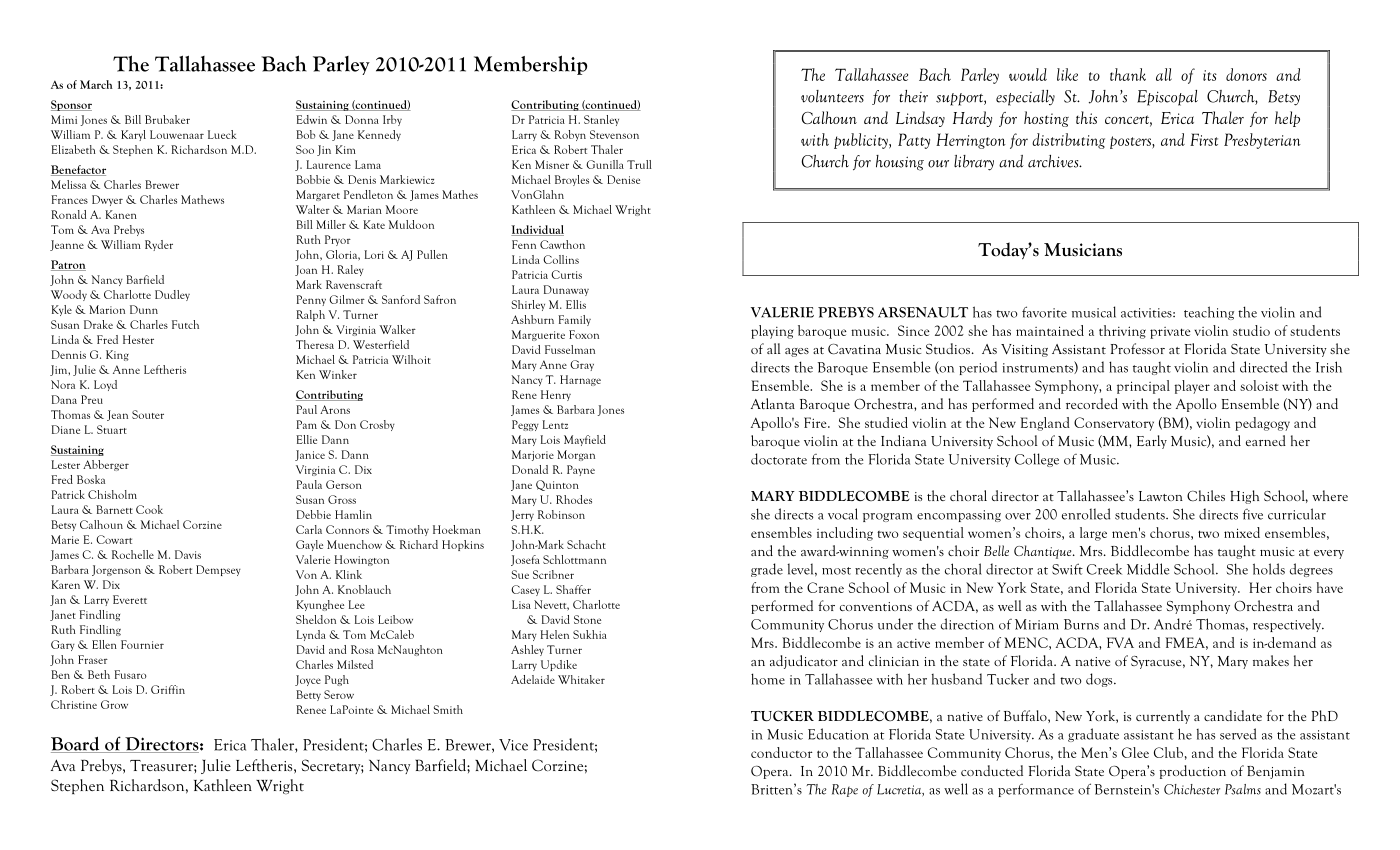 Image resolution: width=1400 pixels, height=850 pixels. Describe the element at coordinates (781, 752) in the image. I see `conductor` at that location.
